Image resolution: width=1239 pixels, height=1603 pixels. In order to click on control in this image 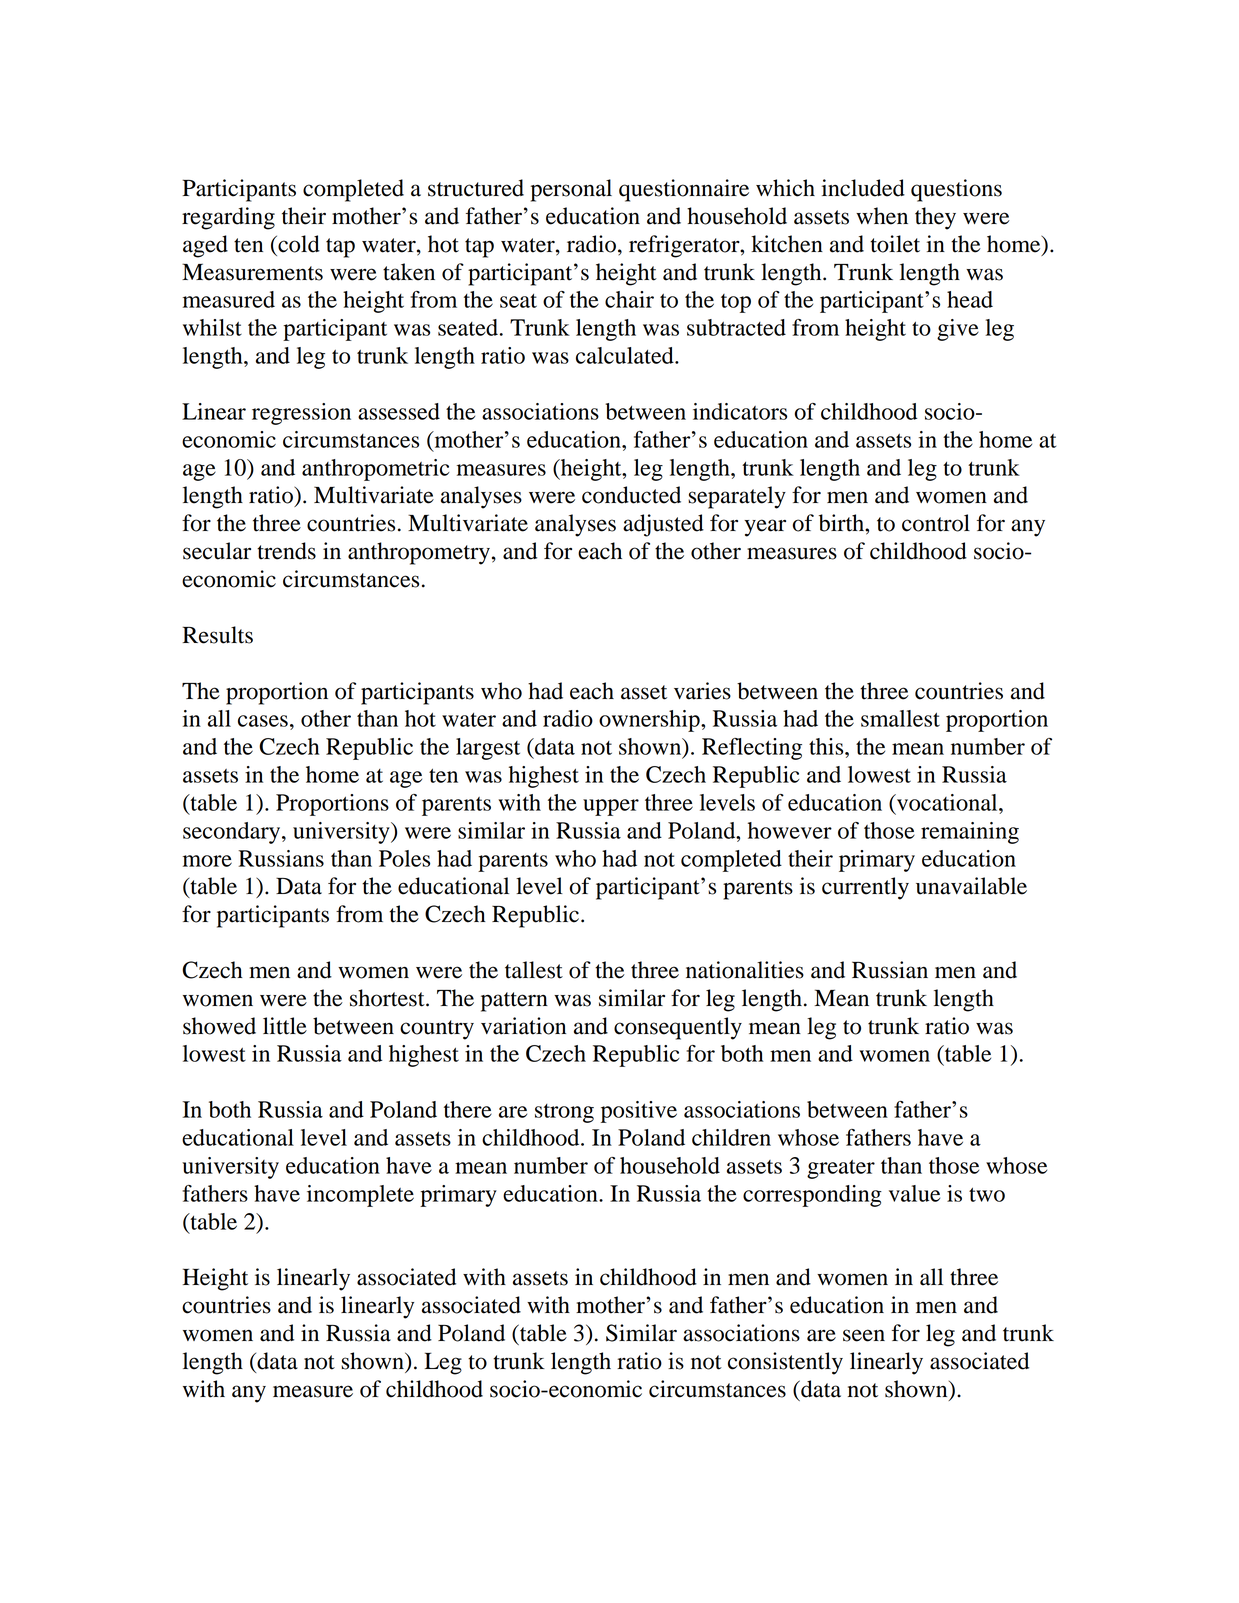, I will do `click(936, 523)`.
